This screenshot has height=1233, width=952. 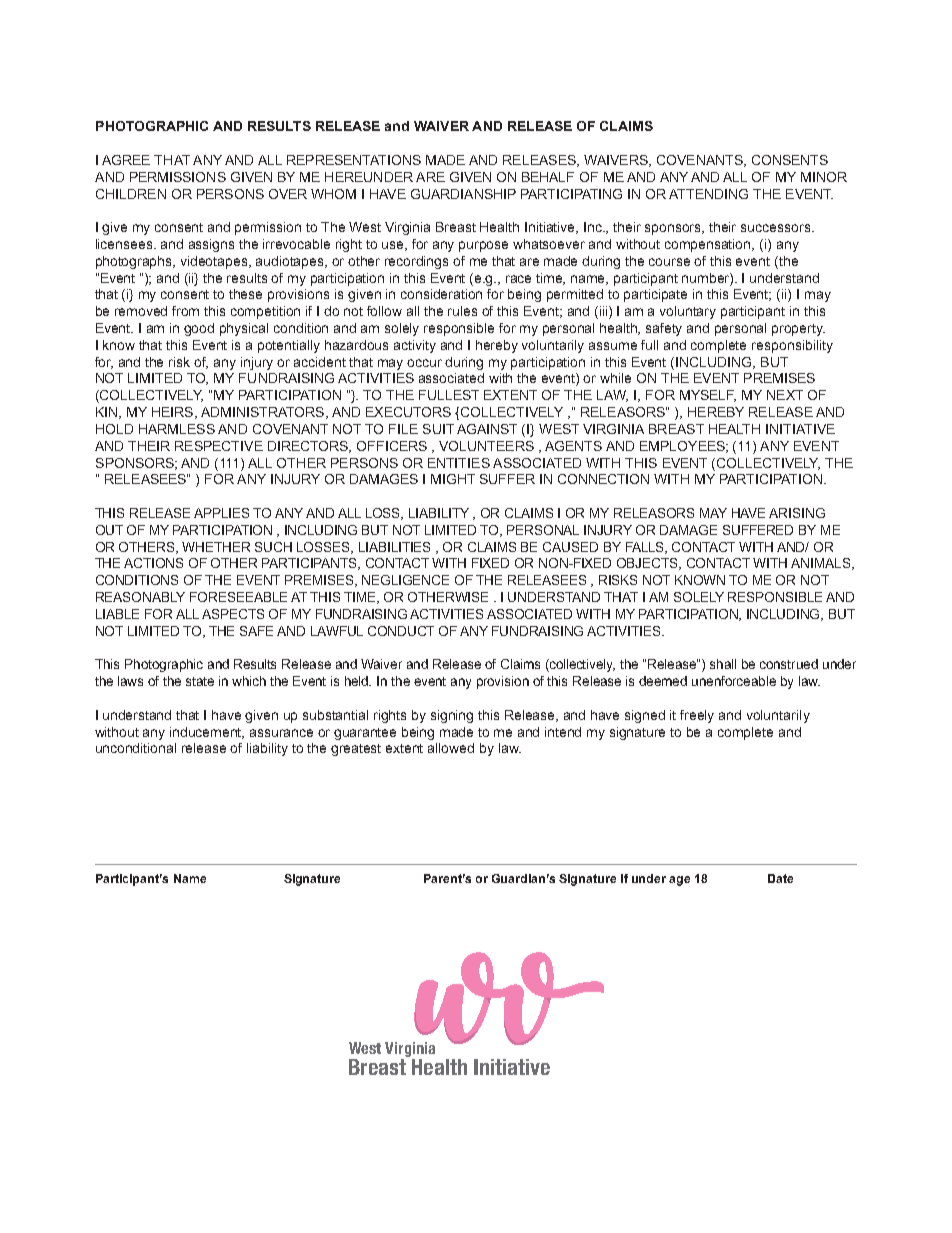 I want to click on ARISING, so click(x=797, y=513).
